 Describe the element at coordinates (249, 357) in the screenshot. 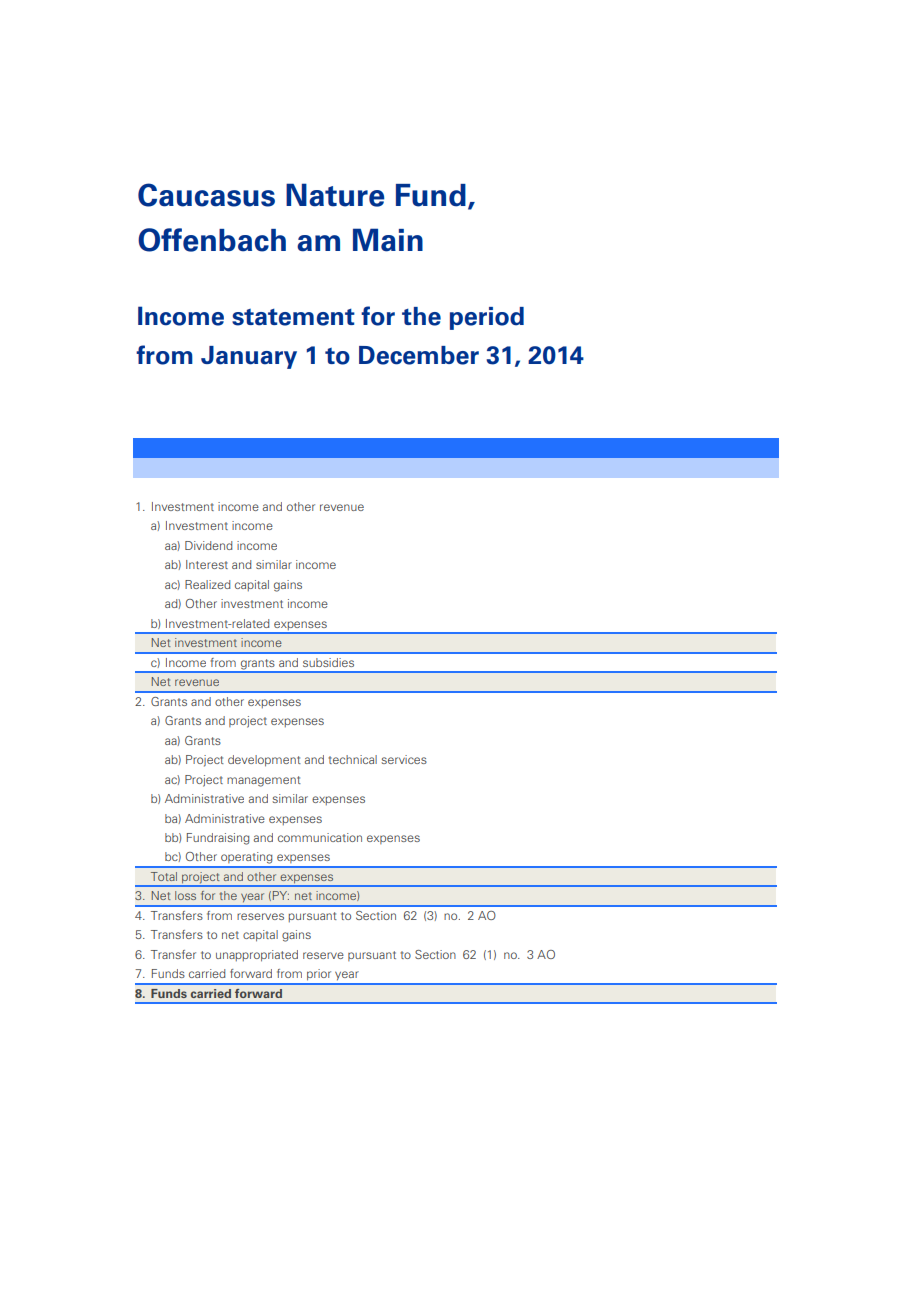

I see `January` at that location.
